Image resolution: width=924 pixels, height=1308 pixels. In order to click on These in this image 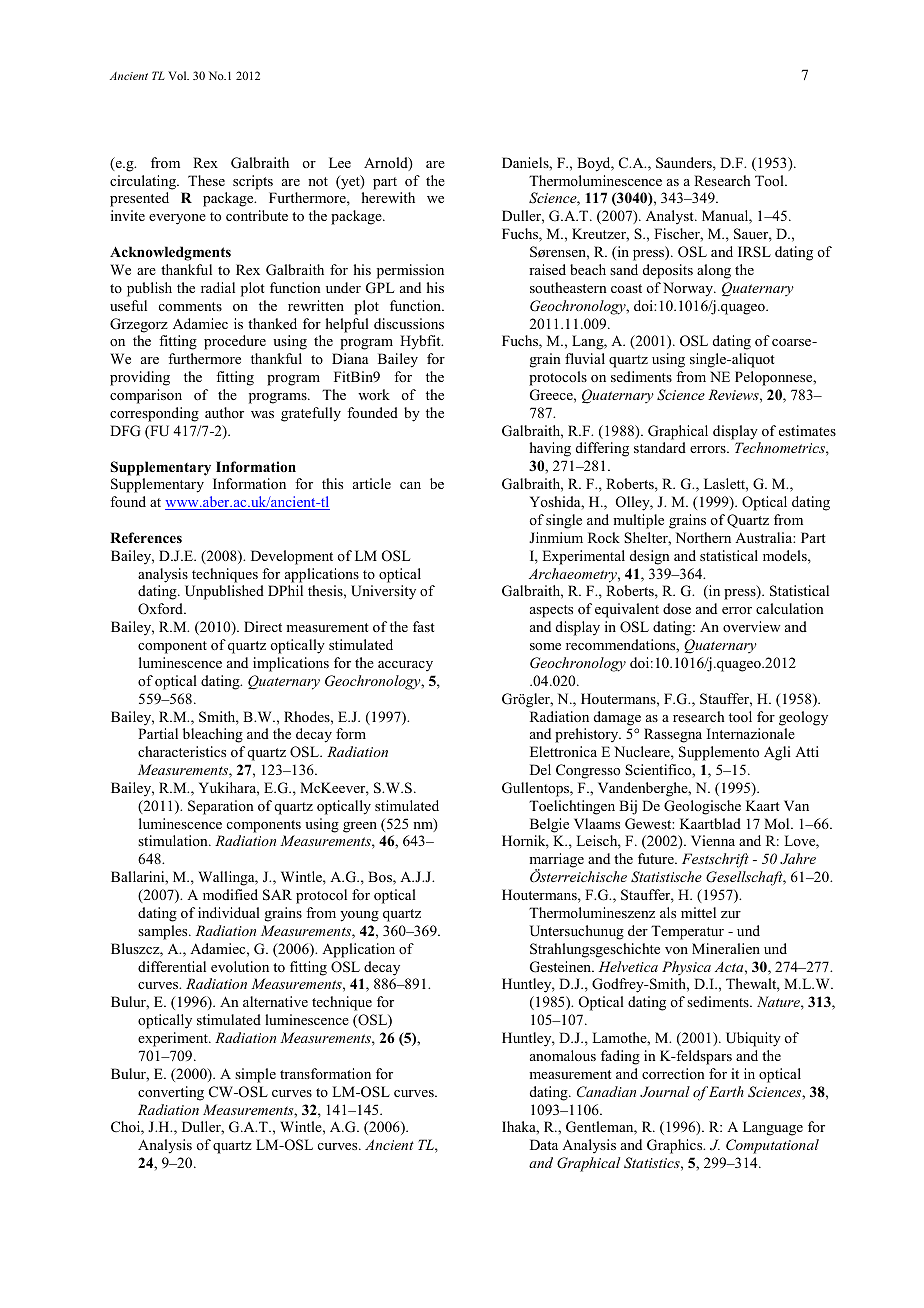, I will do `click(206, 180)`.
